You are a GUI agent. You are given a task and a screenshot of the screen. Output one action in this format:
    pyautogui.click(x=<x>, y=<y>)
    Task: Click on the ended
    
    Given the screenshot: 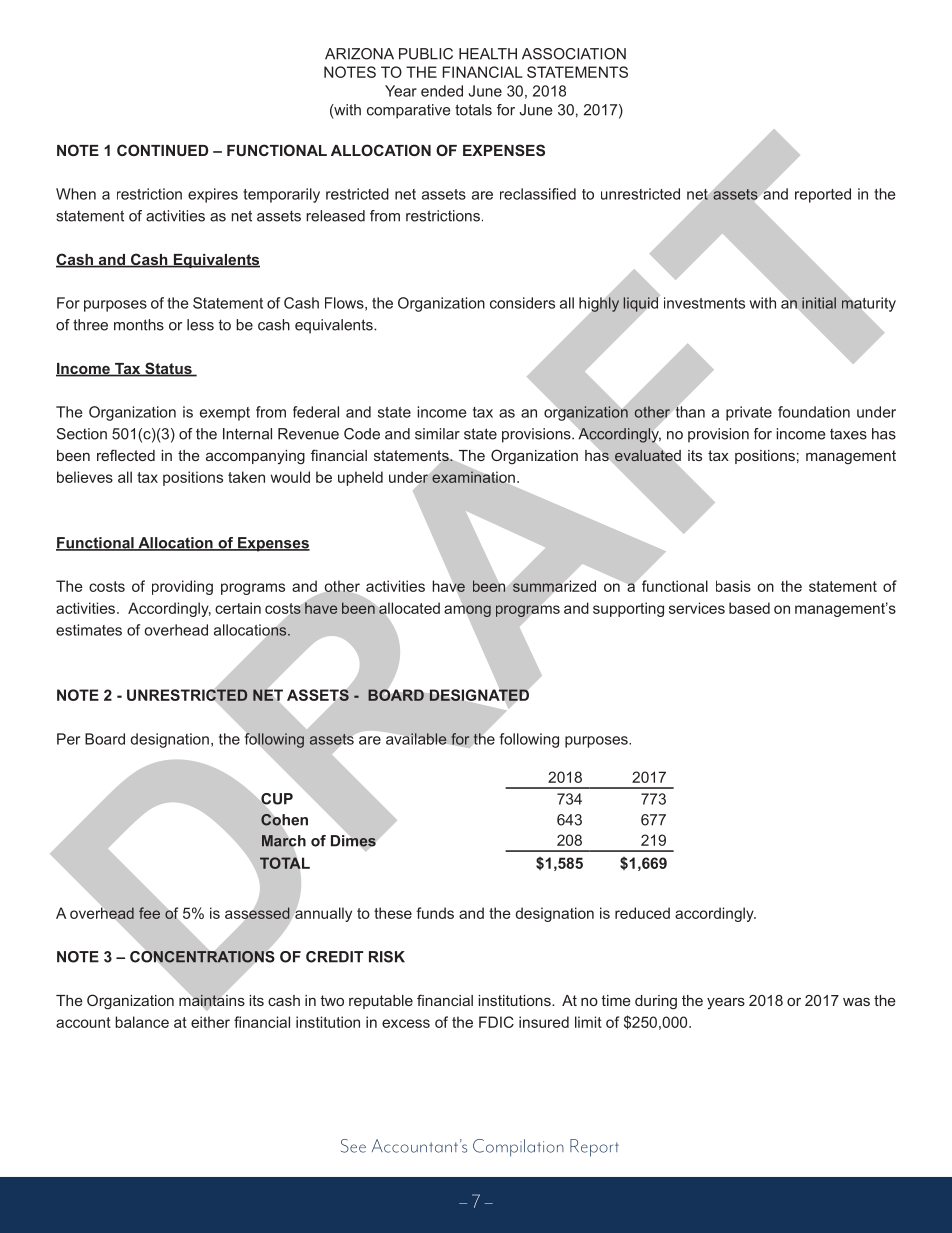 What is the action you would take?
    pyautogui.click(x=442, y=91)
